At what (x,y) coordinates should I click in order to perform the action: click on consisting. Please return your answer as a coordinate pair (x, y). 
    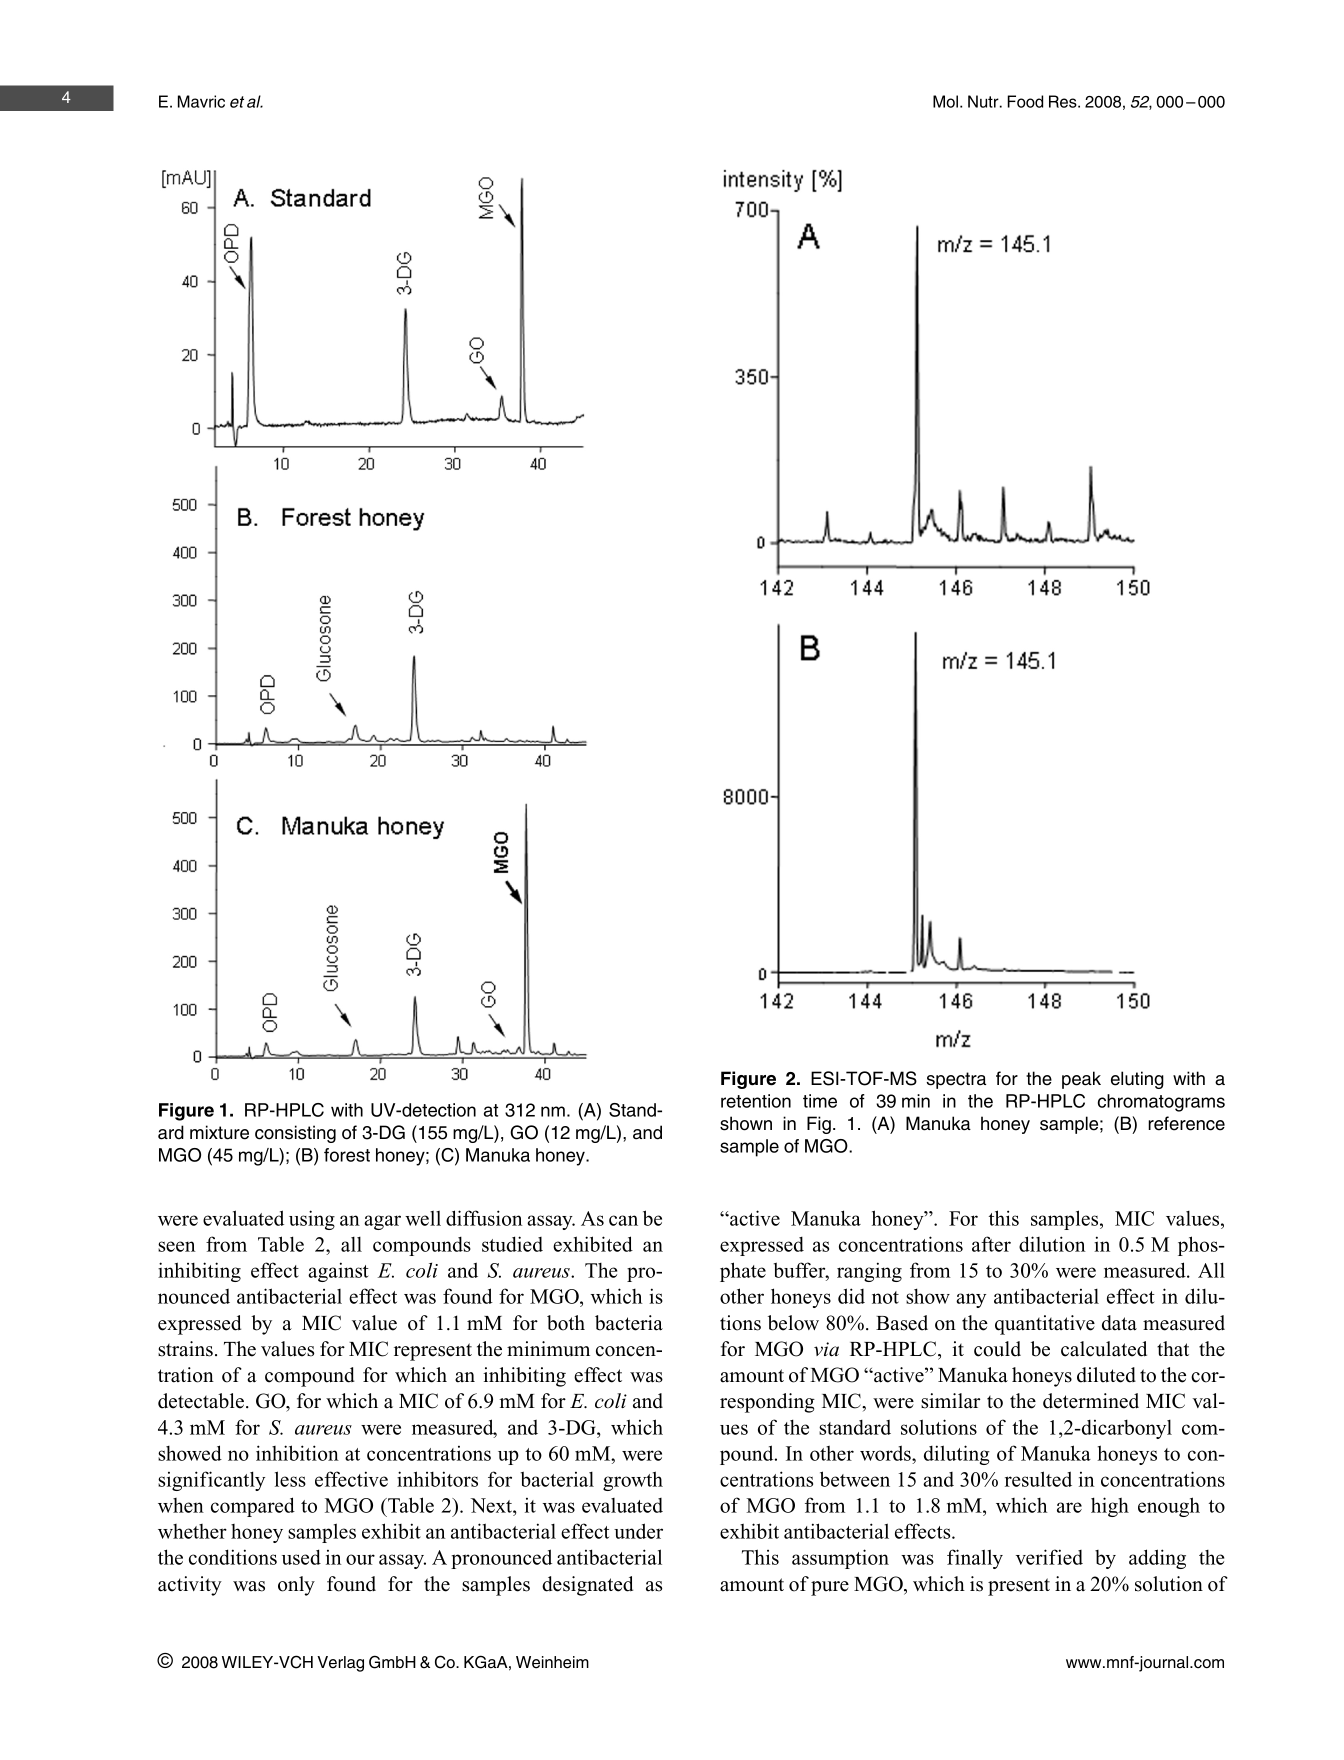
    Looking at the image, I should click on (295, 1134).
